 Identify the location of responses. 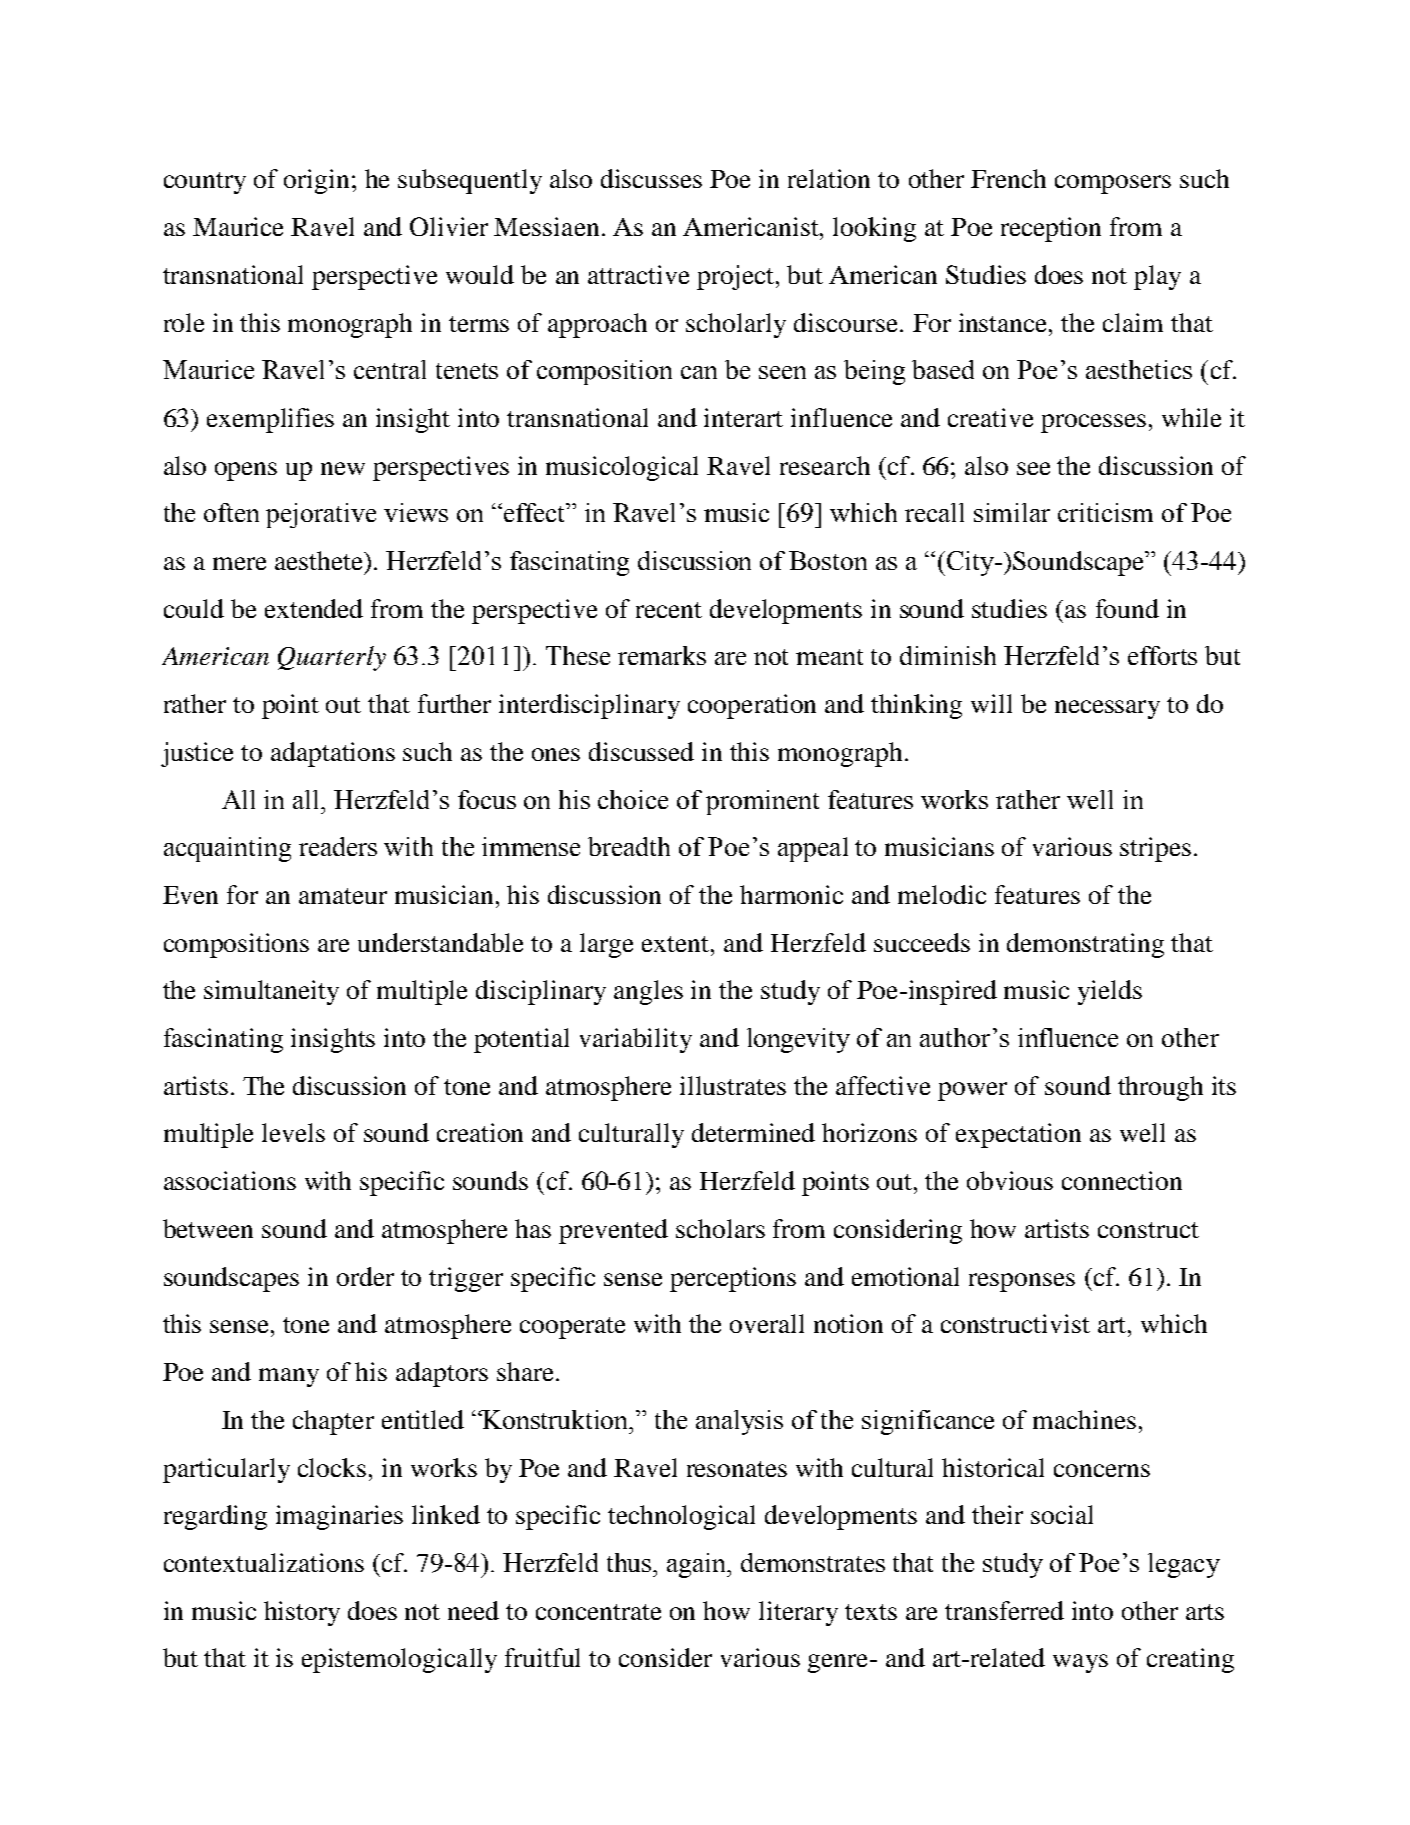
(1022, 1282).
